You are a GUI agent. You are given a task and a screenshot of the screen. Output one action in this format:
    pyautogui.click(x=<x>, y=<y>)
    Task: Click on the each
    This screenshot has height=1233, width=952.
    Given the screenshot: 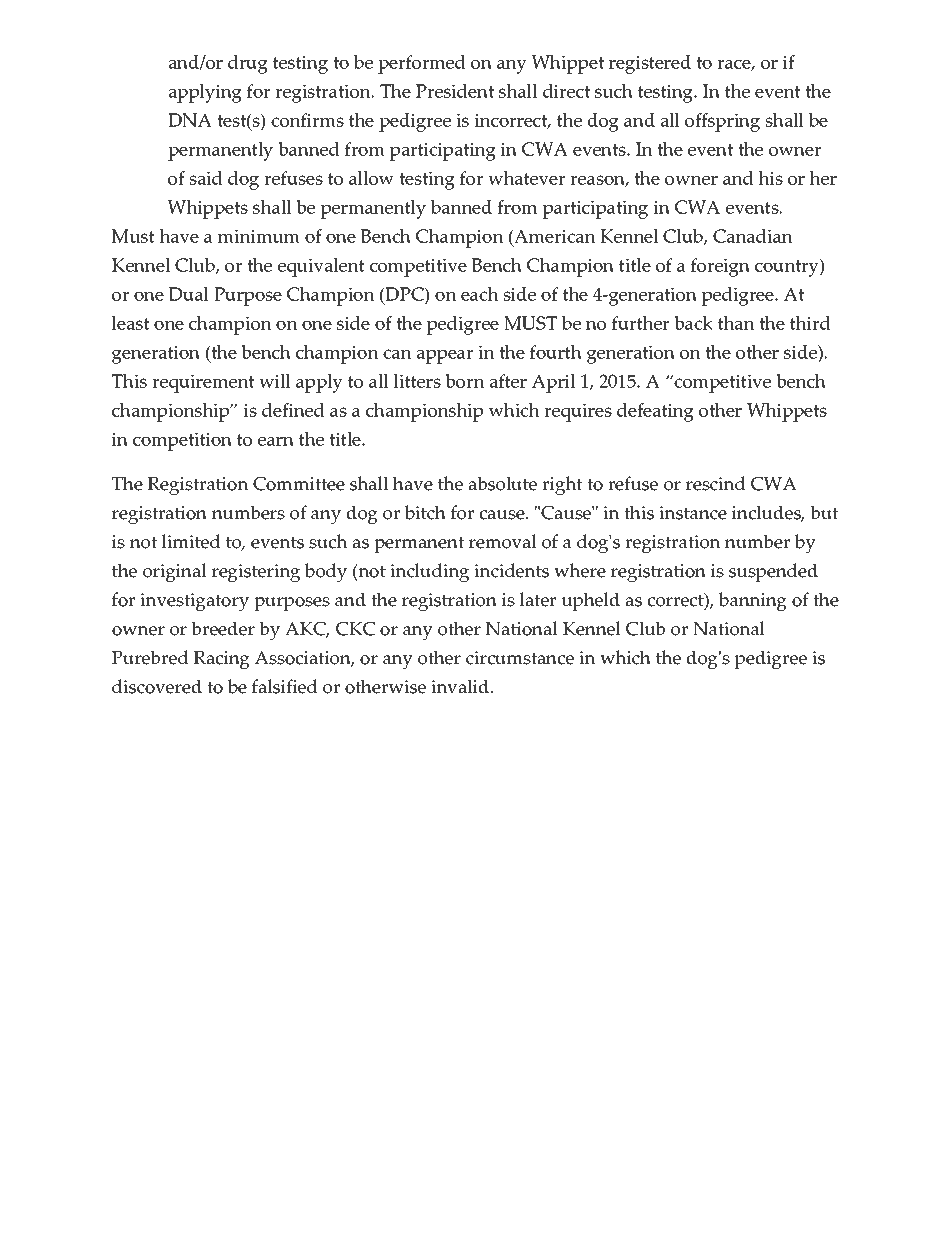 What is the action you would take?
    pyautogui.click(x=479, y=294)
